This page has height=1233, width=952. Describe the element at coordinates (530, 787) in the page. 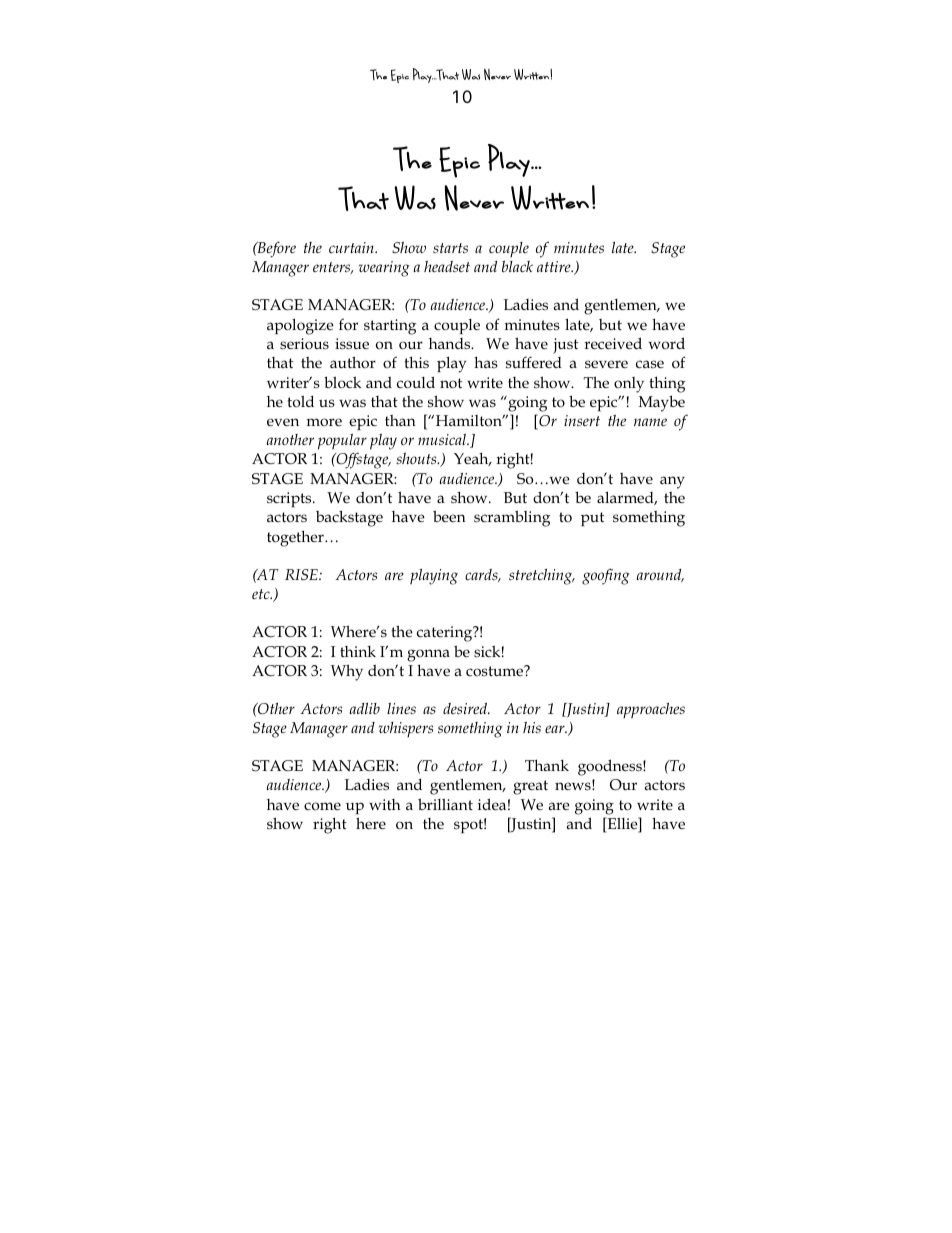

I see `great` at that location.
